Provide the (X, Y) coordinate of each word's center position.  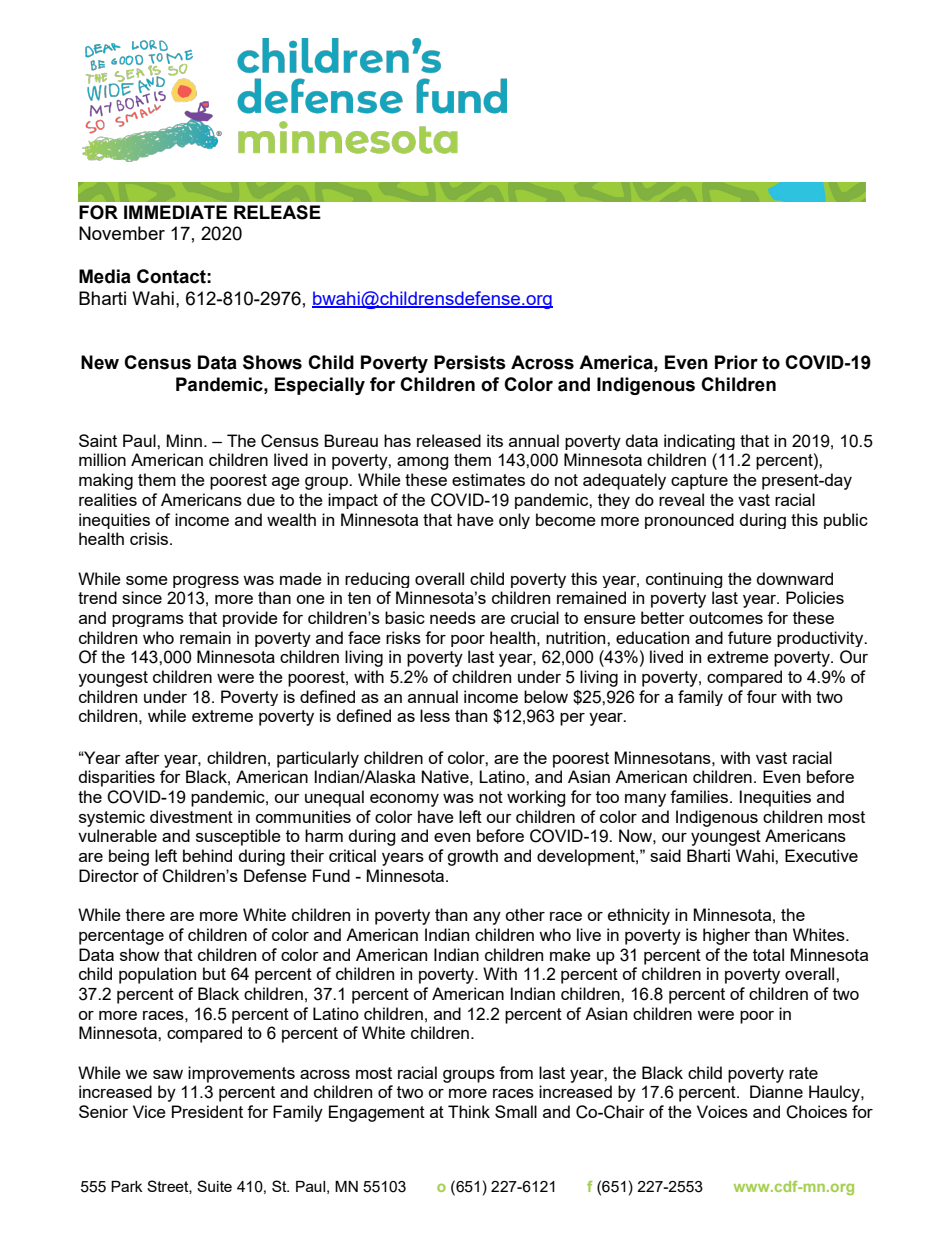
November (122, 233)
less (435, 715)
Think (469, 1111)
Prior (736, 362)
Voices (722, 1111)
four (762, 696)
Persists (470, 362)
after (142, 757)
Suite (214, 1186)
